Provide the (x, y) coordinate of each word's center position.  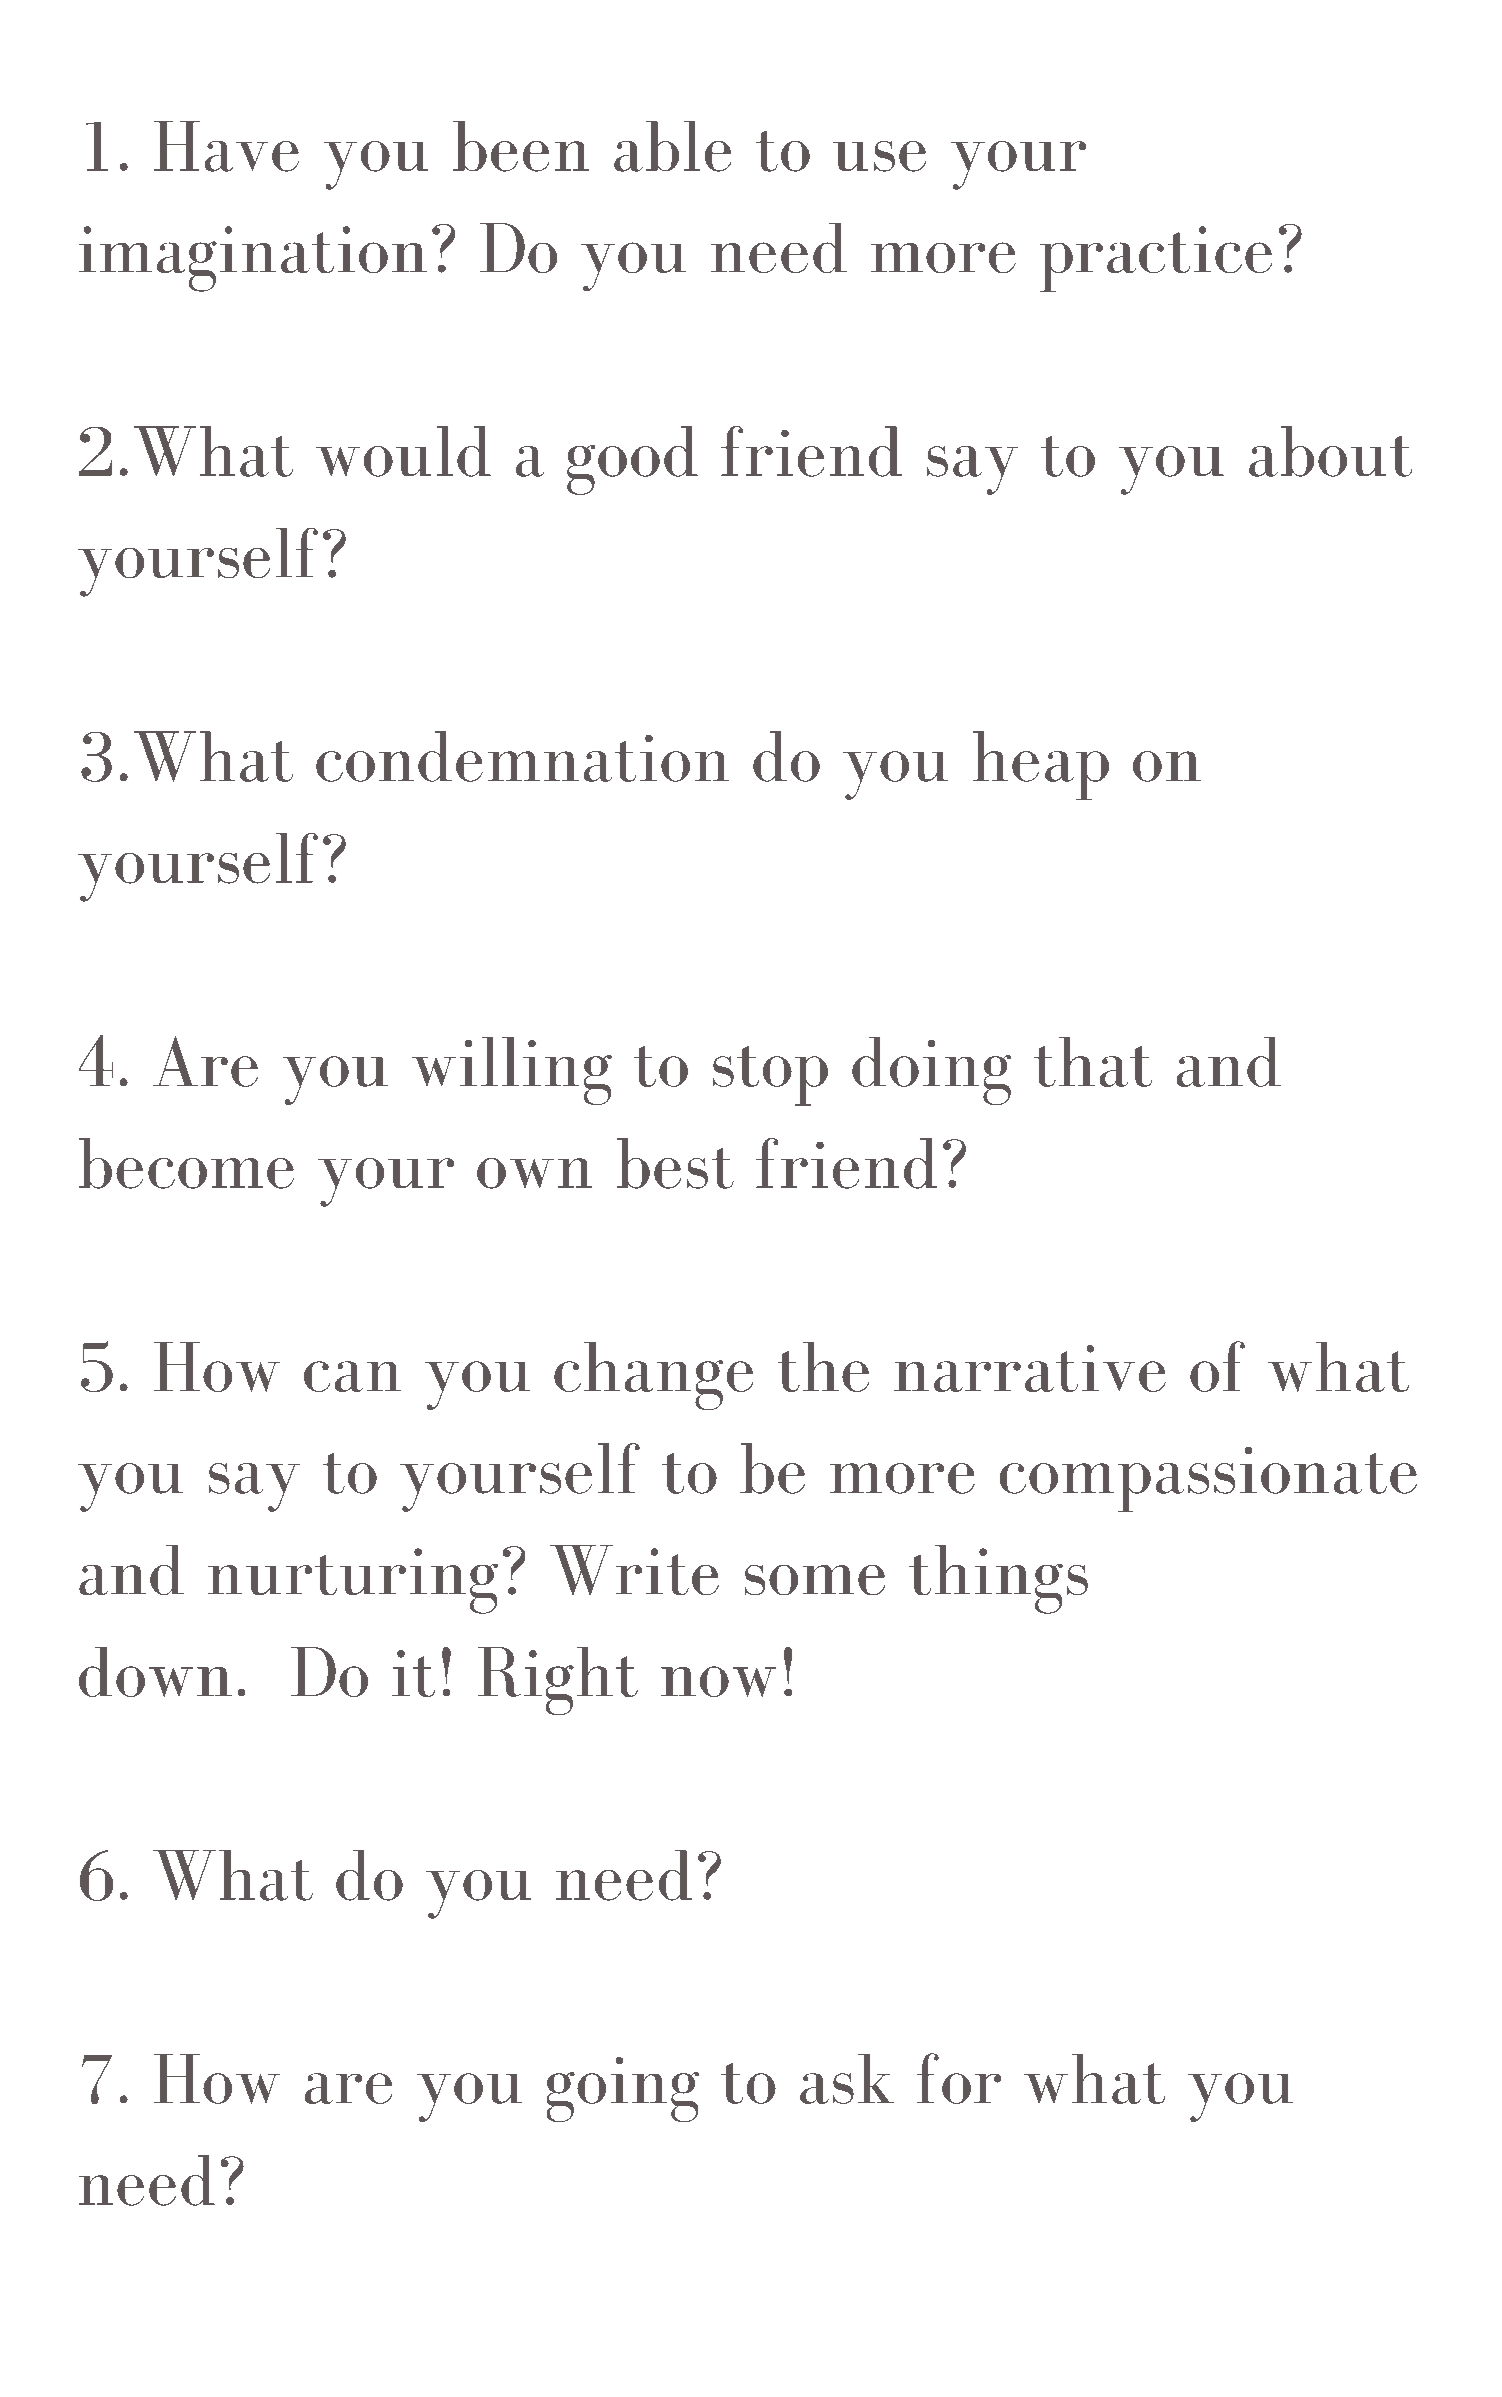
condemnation (522, 756)
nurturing (353, 1581)
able (672, 146)
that (1093, 1062)
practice (1156, 259)
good (632, 460)
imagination (253, 259)
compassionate (1208, 1479)
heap (1041, 765)
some (815, 1580)
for (959, 2078)
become (186, 1163)
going (623, 2089)
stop (770, 1076)
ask (847, 2079)
